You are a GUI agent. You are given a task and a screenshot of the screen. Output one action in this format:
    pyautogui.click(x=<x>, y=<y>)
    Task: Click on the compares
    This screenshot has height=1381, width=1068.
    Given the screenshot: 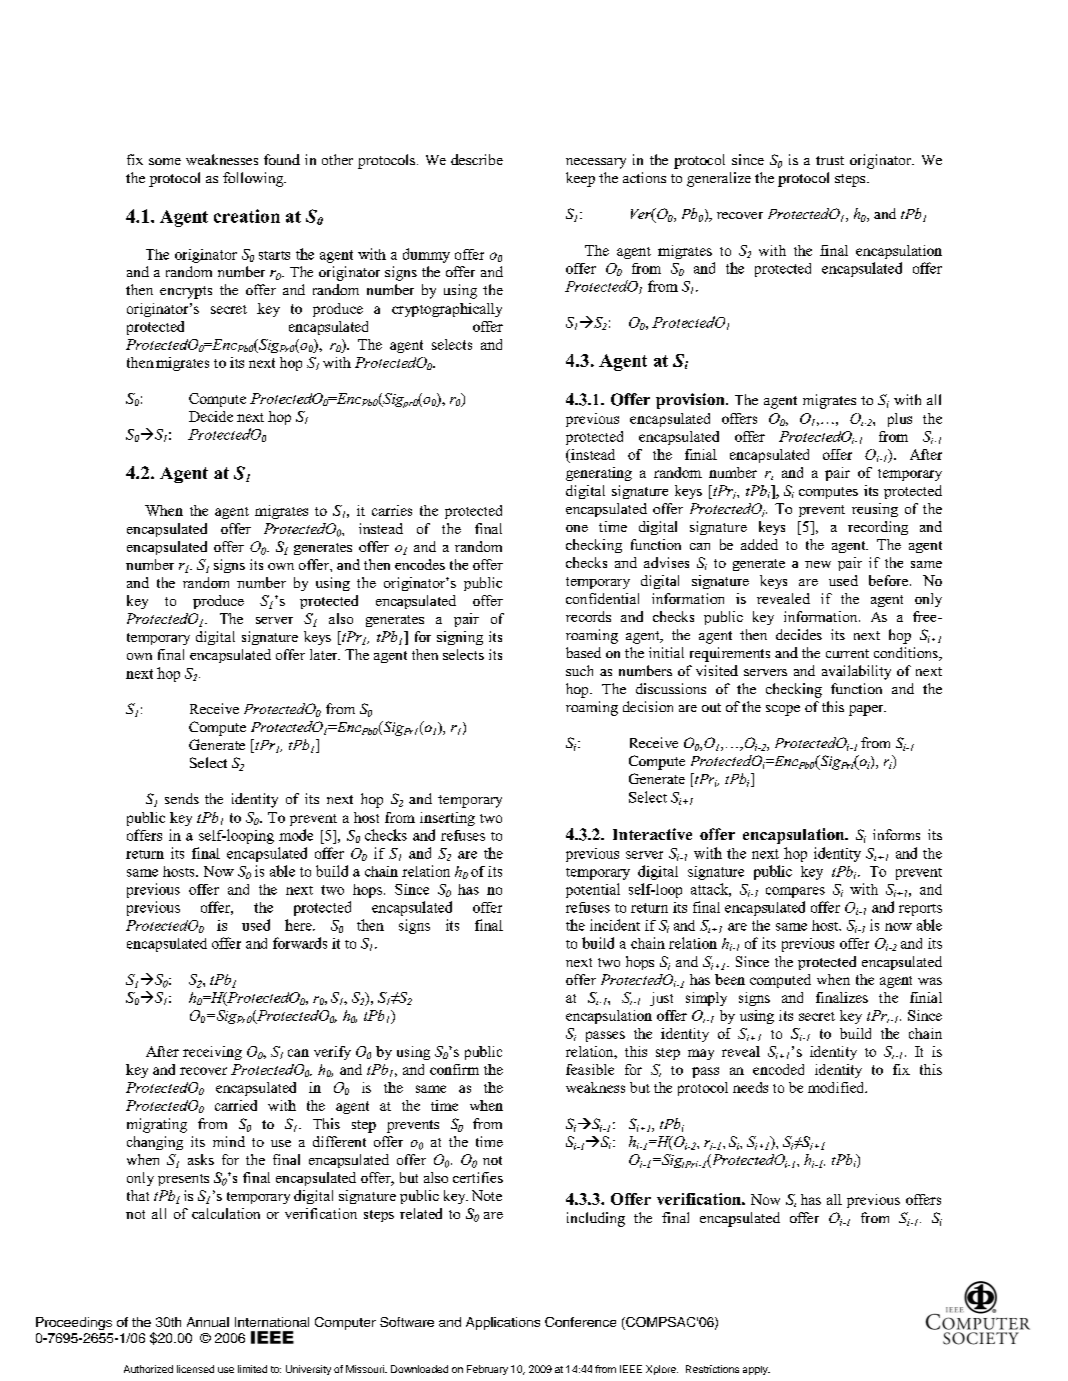 What is the action you would take?
    pyautogui.click(x=795, y=892)
